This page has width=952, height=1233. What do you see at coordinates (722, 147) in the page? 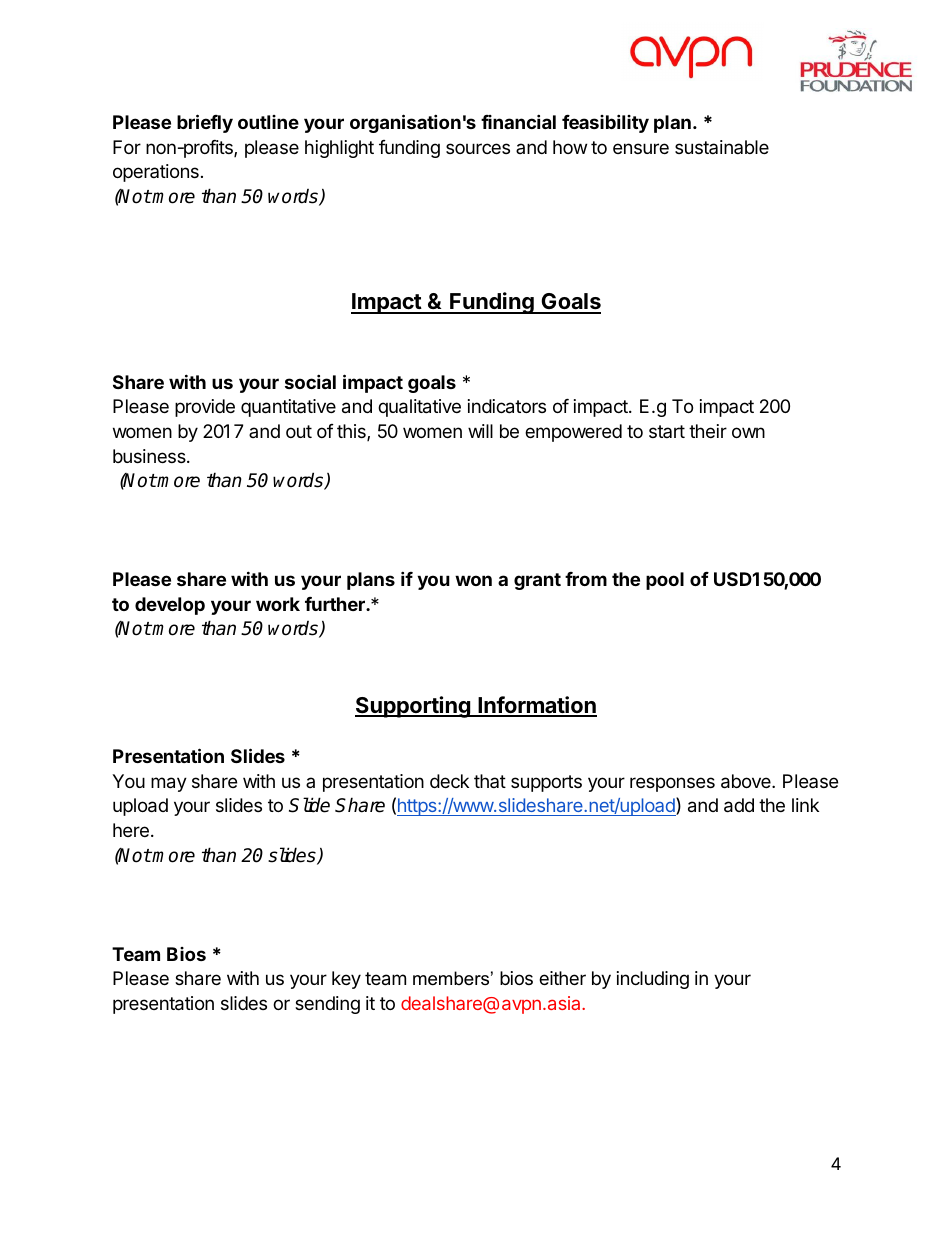
I see `sustainable` at bounding box center [722, 147].
